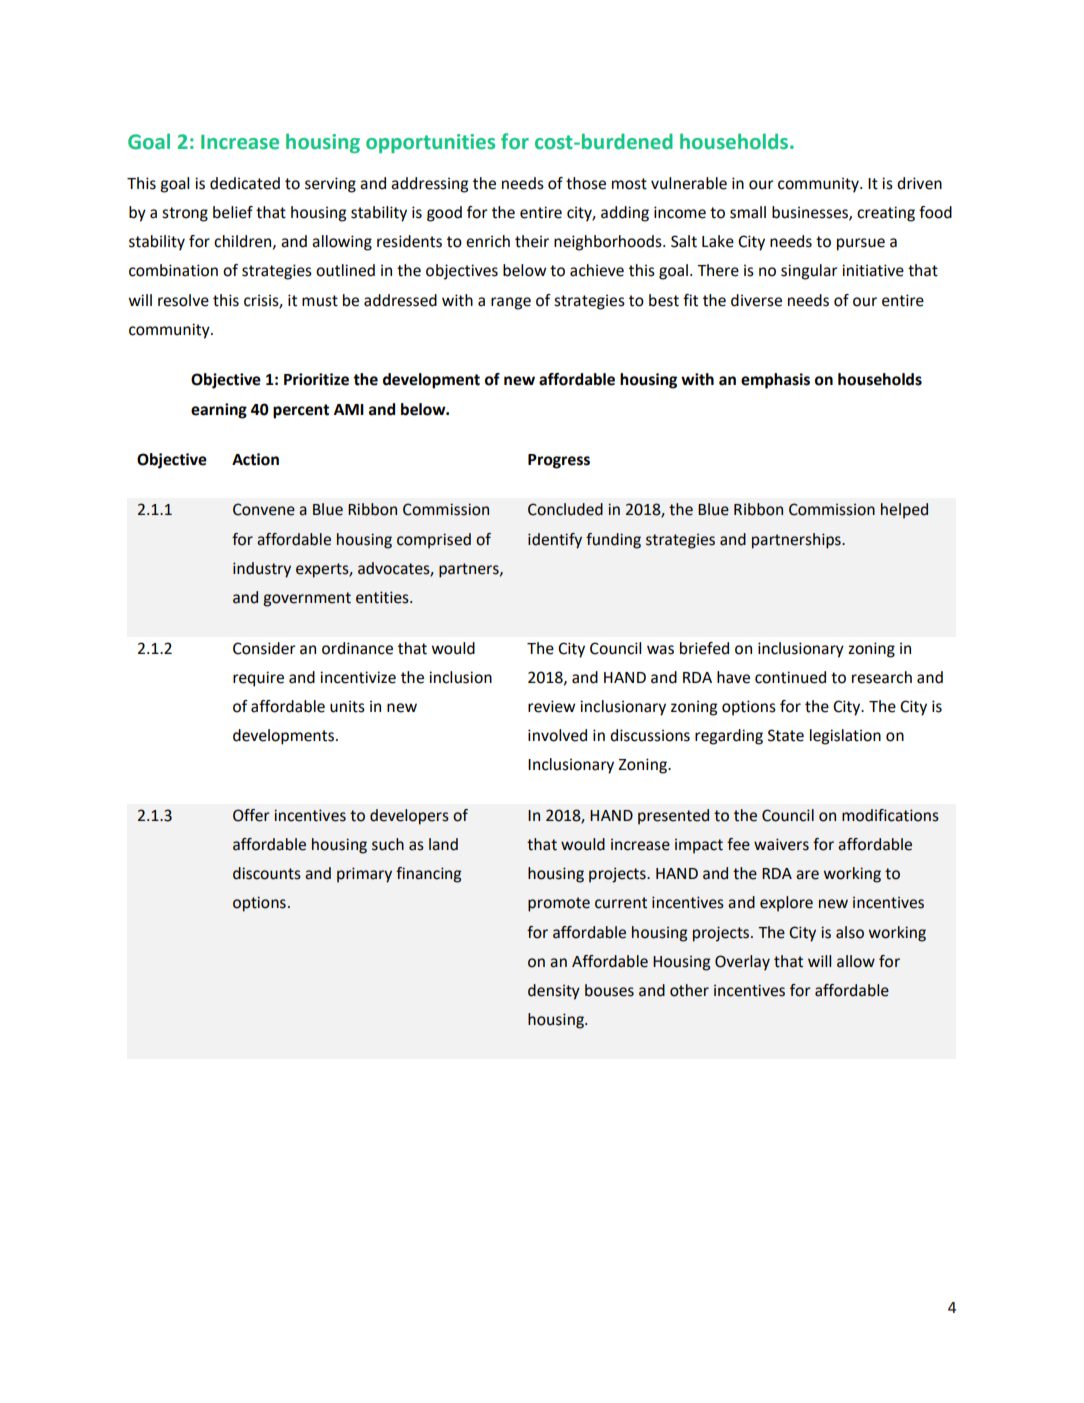 The width and height of the screenshot is (1084, 1403). Describe the element at coordinates (586, 183) in the screenshot. I see `those` at that location.
